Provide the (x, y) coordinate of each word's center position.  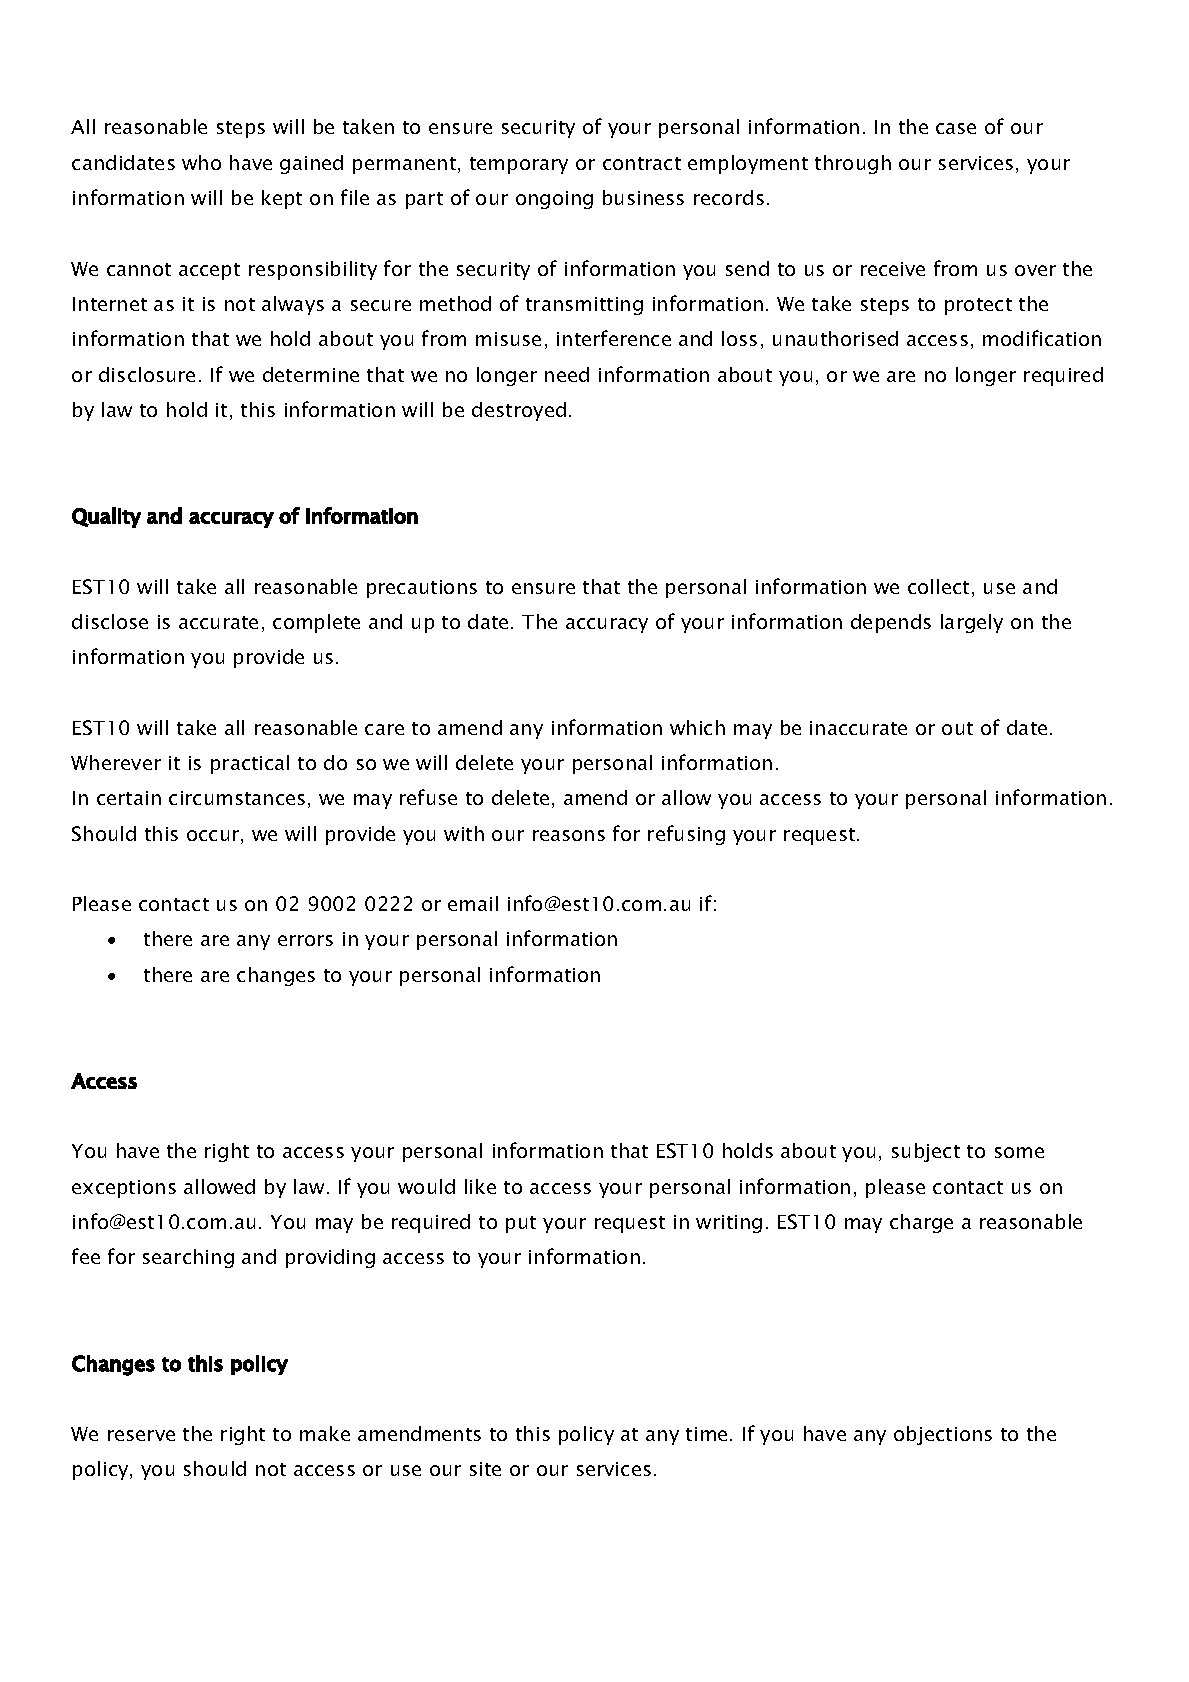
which (697, 727)
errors (305, 940)
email (473, 903)
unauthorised (835, 338)
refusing (686, 835)
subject (926, 1152)
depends (891, 623)
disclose (110, 621)
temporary (519, 165)
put (521, 1224)
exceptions (124, 1189)
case (956, 128)
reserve (141, 1435)
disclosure (147, 374)
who (201, 162)
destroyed (519, 411)
